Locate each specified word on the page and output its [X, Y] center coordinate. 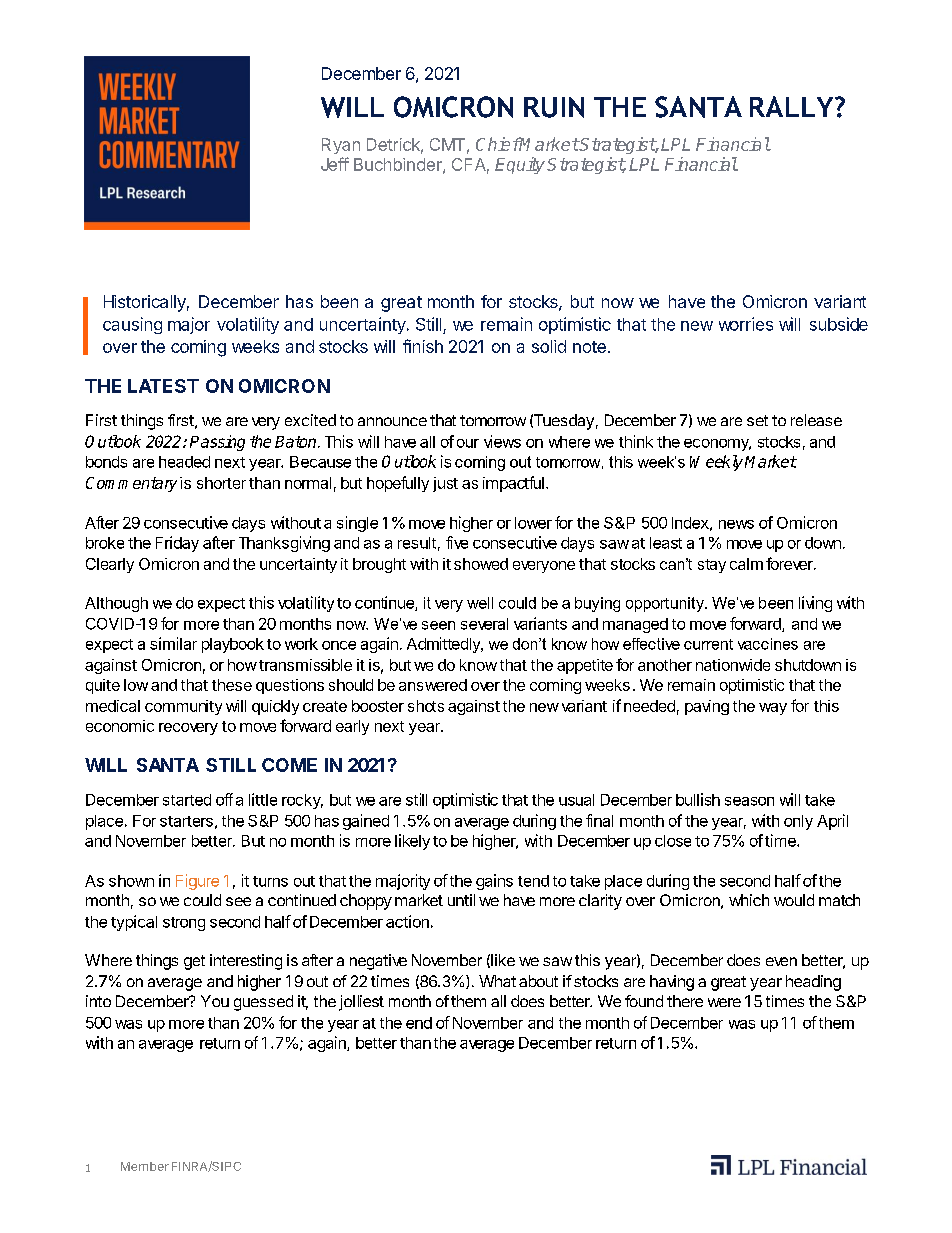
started [187, 800]
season [749, 801]
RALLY [793, 106]
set [757, 420]
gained [366, 822]
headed [184, 462]
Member [145, 1166]
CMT [447, 144]
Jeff [335, 164]
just [445, 484]
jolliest [361, 1003]
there [685, 1001]
